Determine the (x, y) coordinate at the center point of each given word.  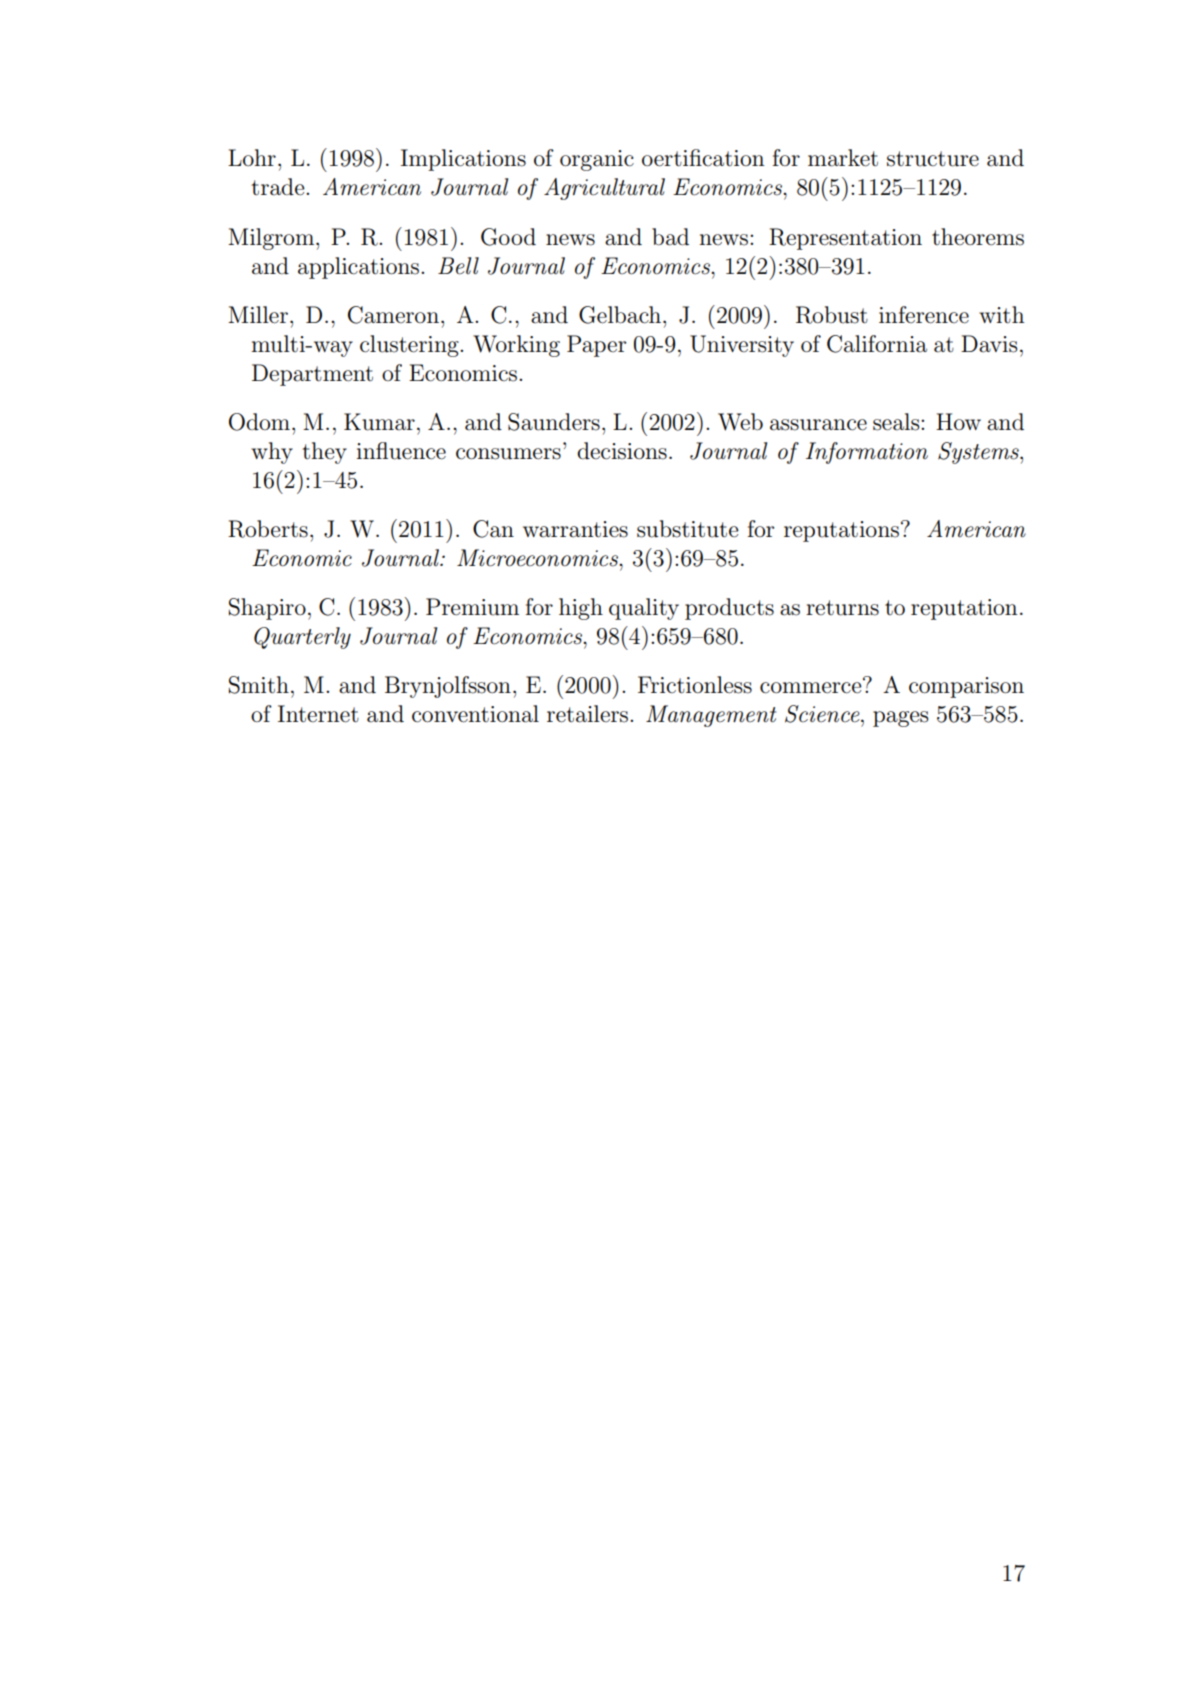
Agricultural (604, 189)
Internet (318, 714)
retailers (589, 714)
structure (933, 159)
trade (279, 187)
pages (900, 719)
